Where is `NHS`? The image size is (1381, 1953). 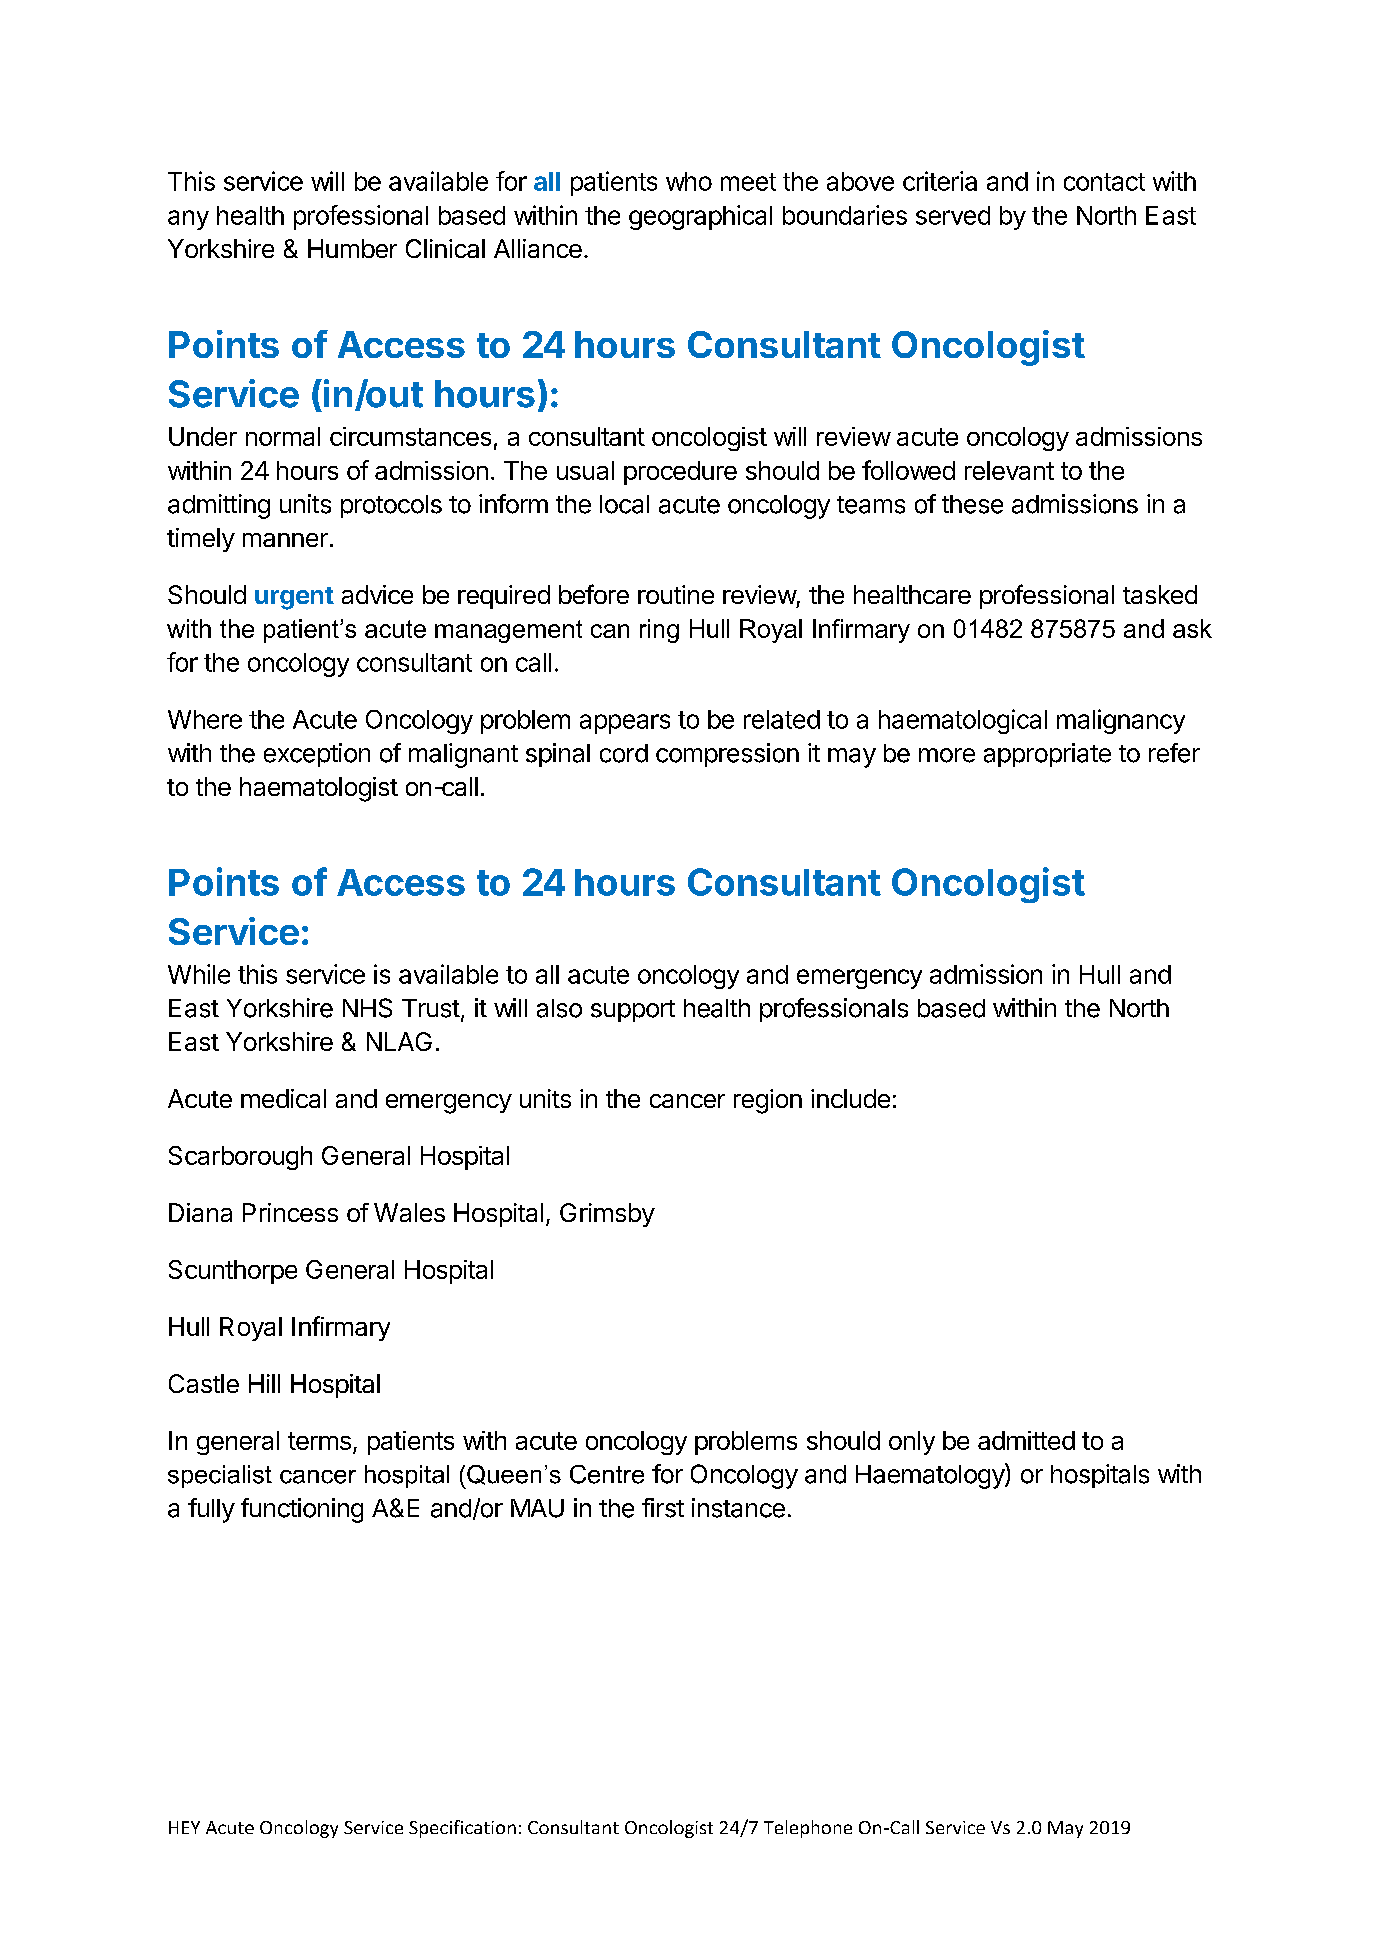
NHS is located at coordinates (367, 1008).
